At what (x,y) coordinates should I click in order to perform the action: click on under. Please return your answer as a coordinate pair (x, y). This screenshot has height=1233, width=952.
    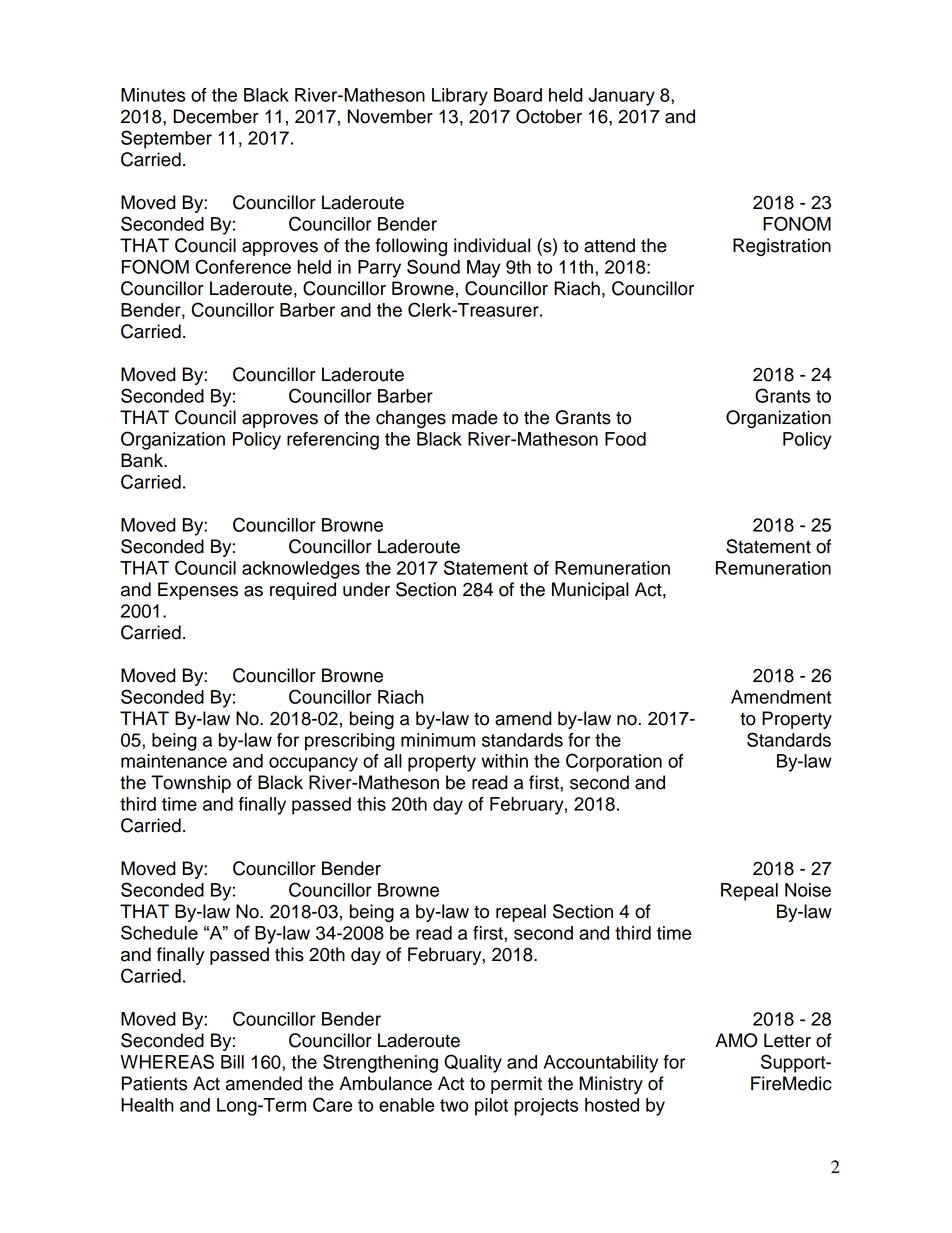
    Looking at the image, I should click on (366, 589).
